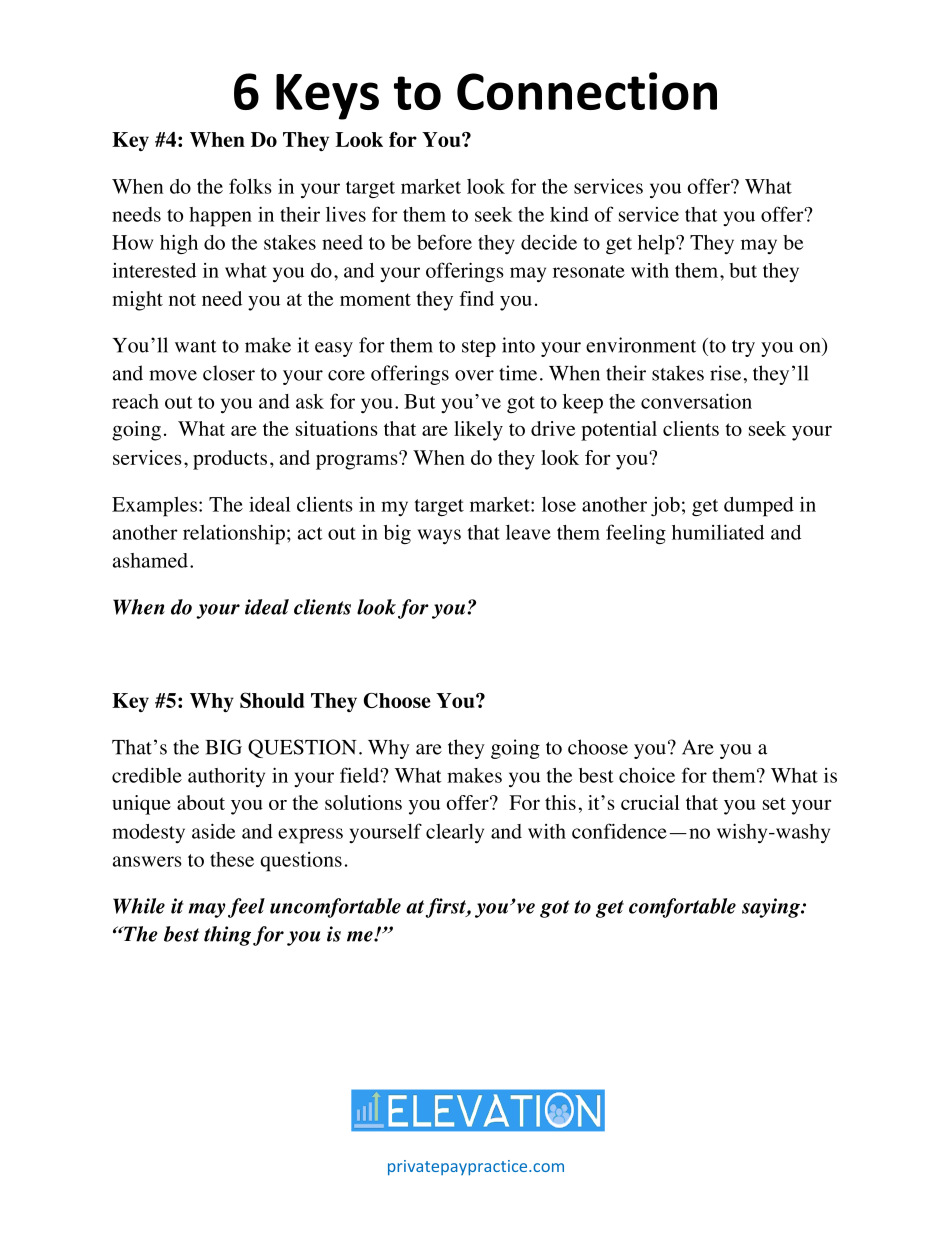 Image resolution: width=952 pixels, height=1233 pixels. What do you see at coordinates (650, 802) in the document?
I see `crucial` at bounding box center [650, 802].
